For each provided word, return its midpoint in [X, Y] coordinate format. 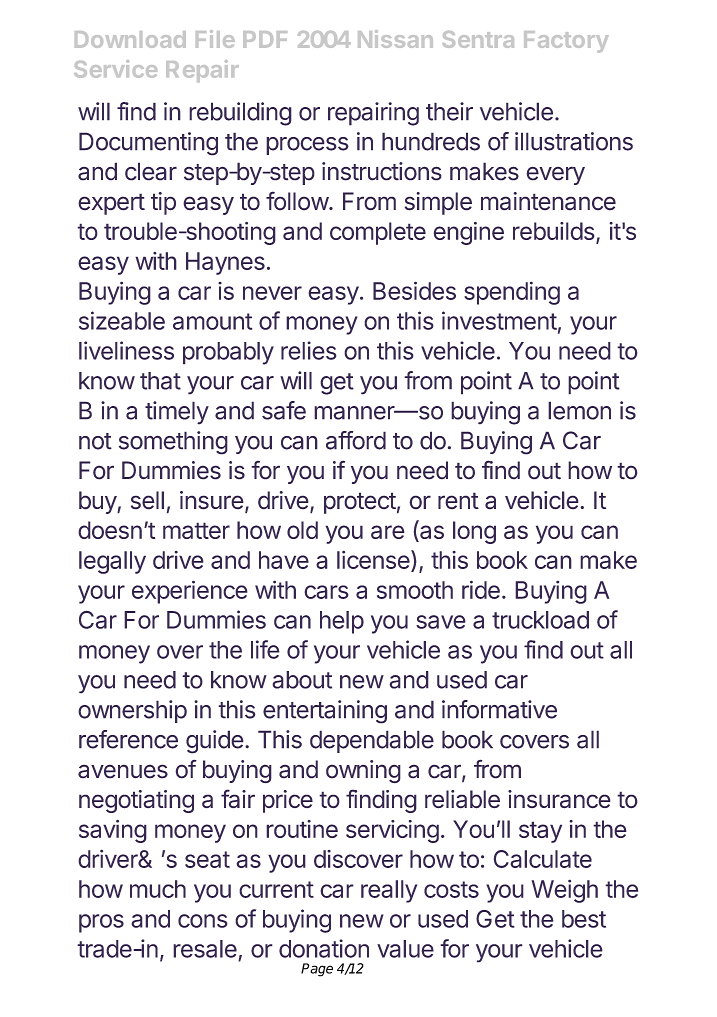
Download [130, 39]
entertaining [325, 712]
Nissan [395, 39]
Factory [566, 42]
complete [378, 233]
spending [512, 293]
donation [324, 948]
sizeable [122, 320]
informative [499, 709]
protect [360, 503]
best [584, 919]
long [474, 532]
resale [205, 949]
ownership [132, 711]
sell [147, 500]
